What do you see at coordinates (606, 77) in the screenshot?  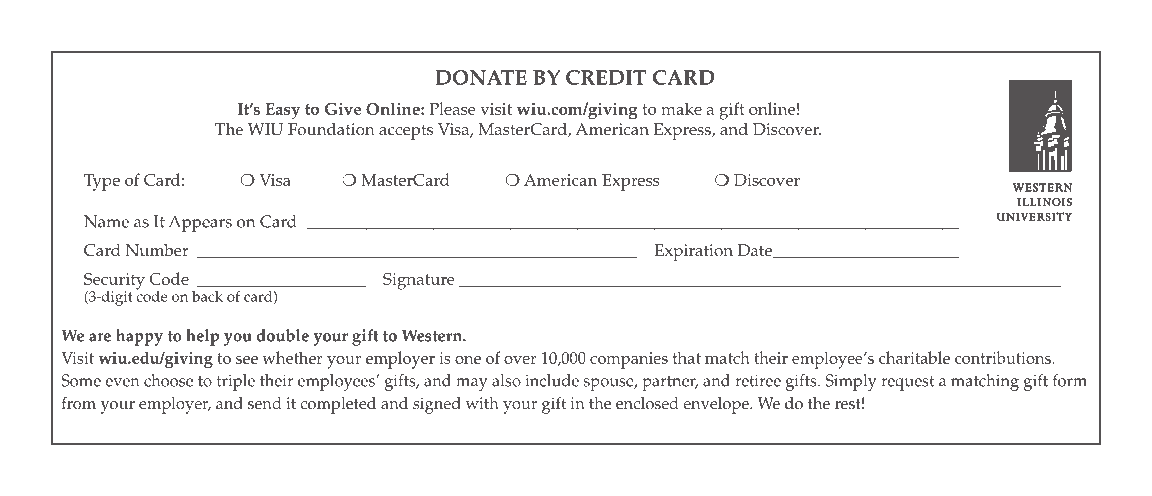 I see `CREDIT` at bounding box center [606, 77].
